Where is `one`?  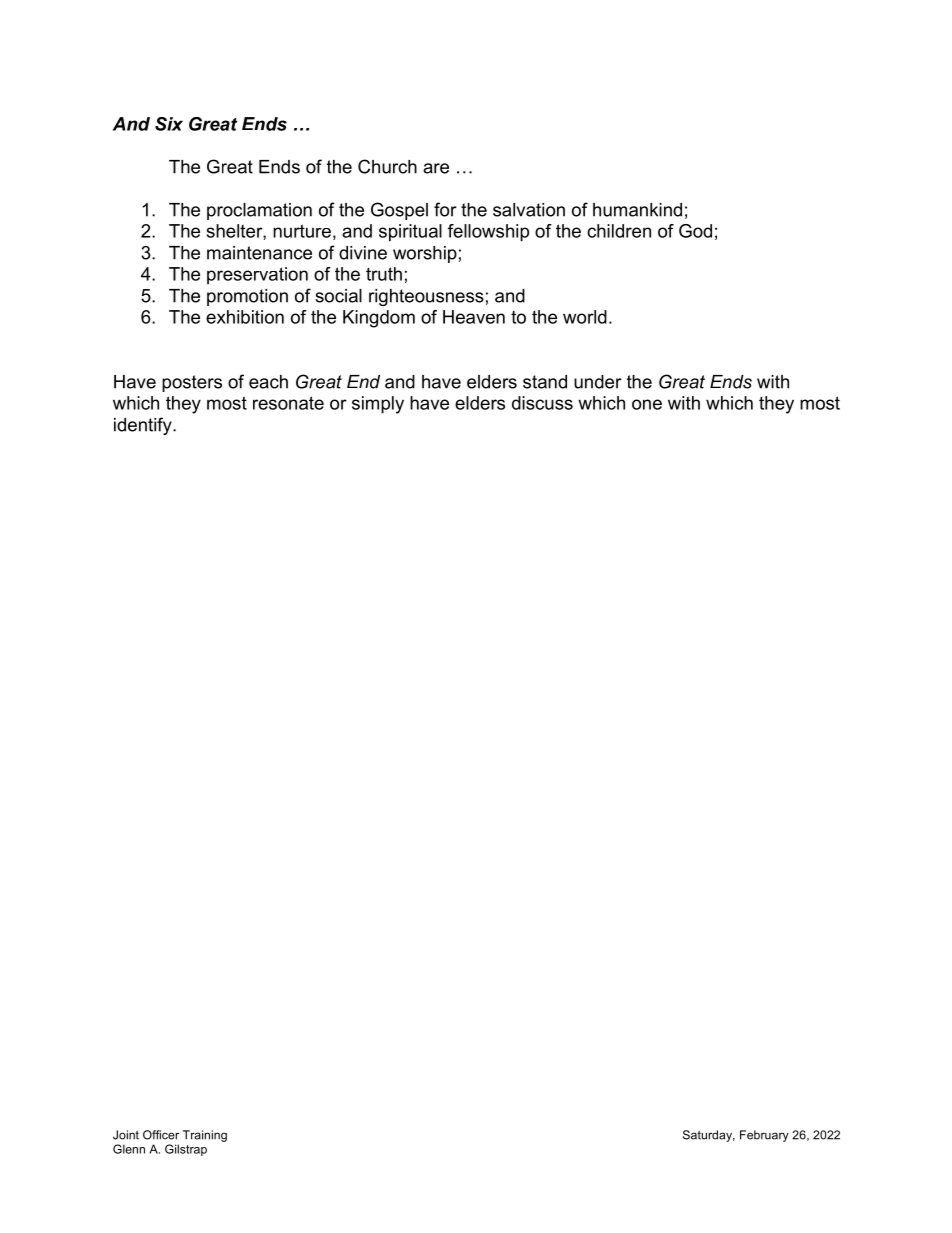
one is located at coordinates (647, 404).
